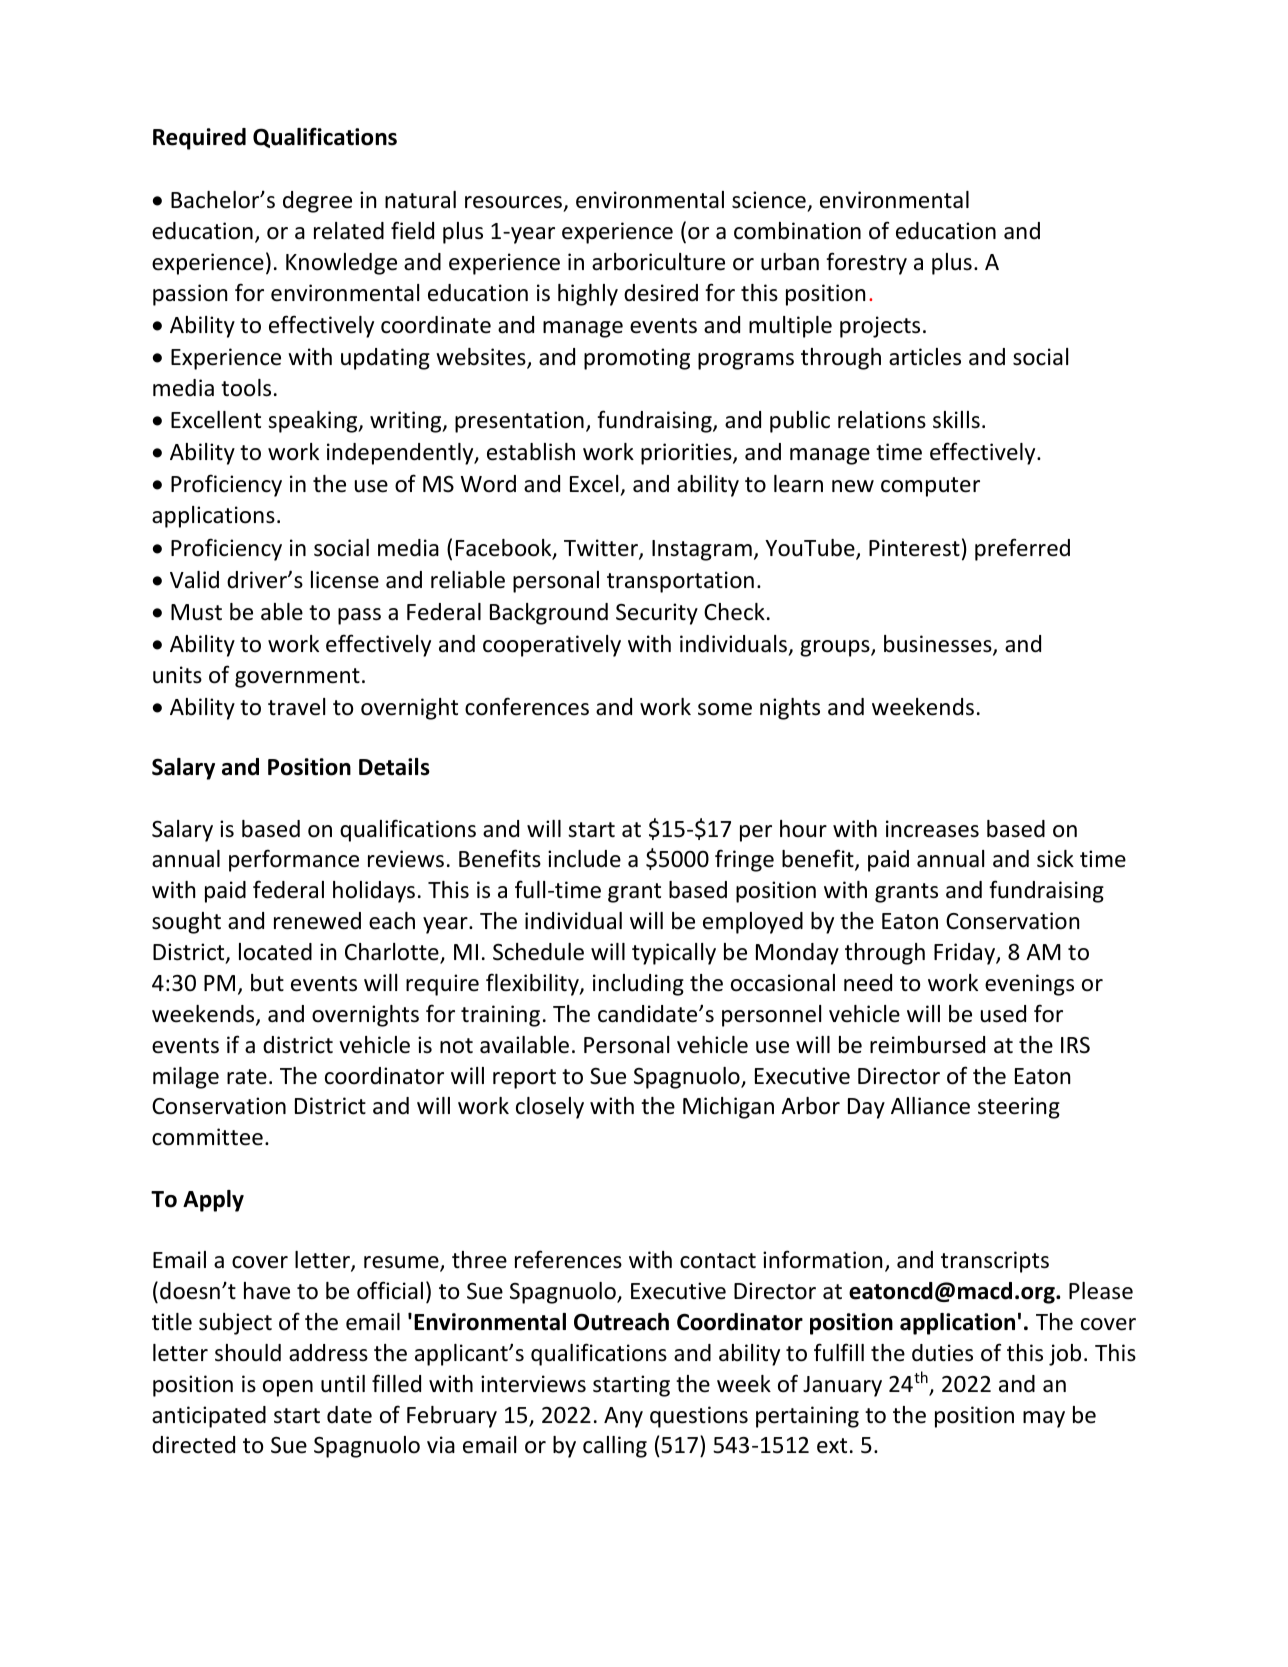  Describe the element at coordinates (661, 293) in the image. I see `desired` at that location.
